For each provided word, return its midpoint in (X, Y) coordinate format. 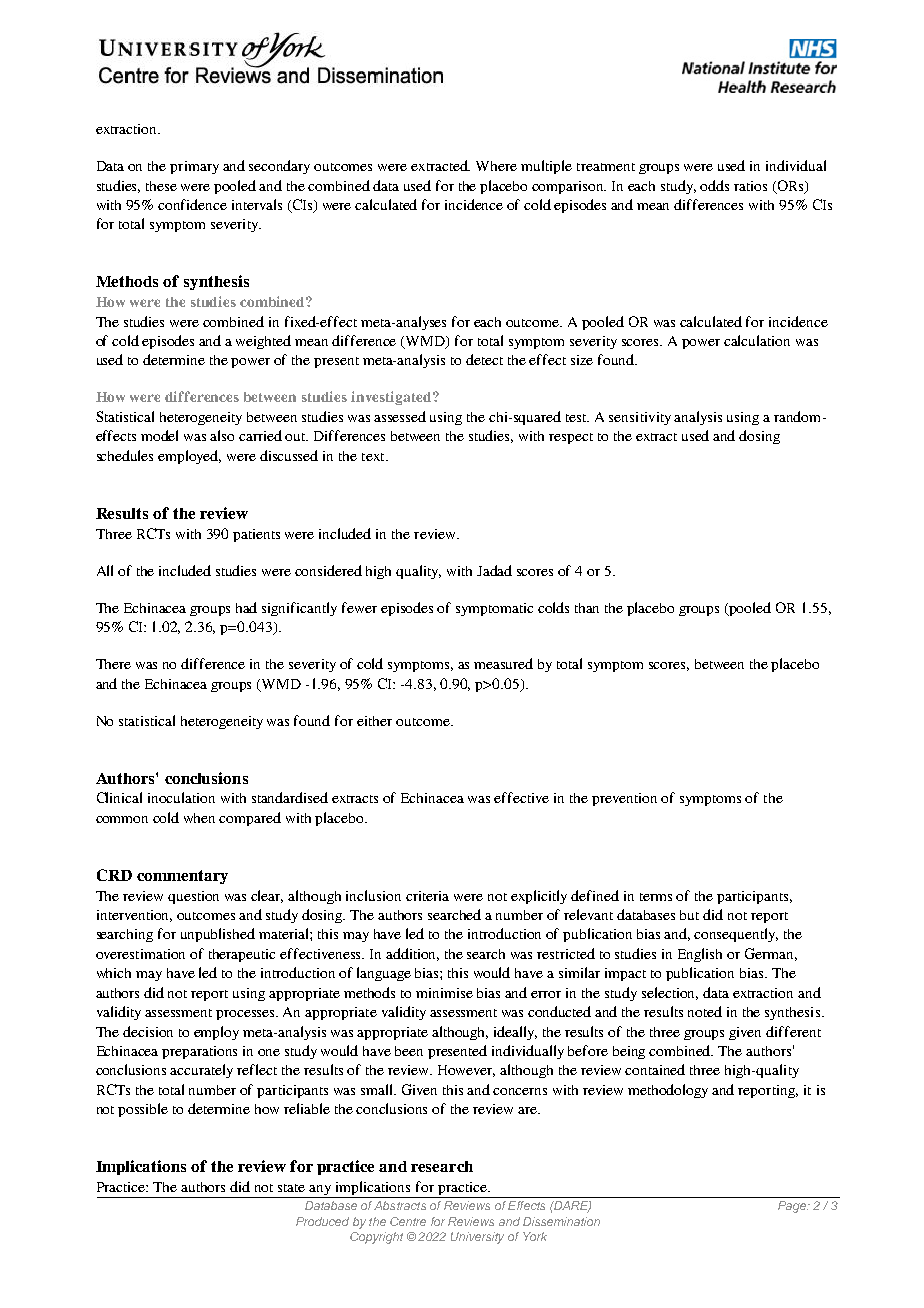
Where (496, 166)
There (113, 664)
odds (714, 185)
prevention (624, 799)
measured (503, 663)
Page (793, 1207)
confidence (192, 204)
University (477, 1238)
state (291, 1188)
